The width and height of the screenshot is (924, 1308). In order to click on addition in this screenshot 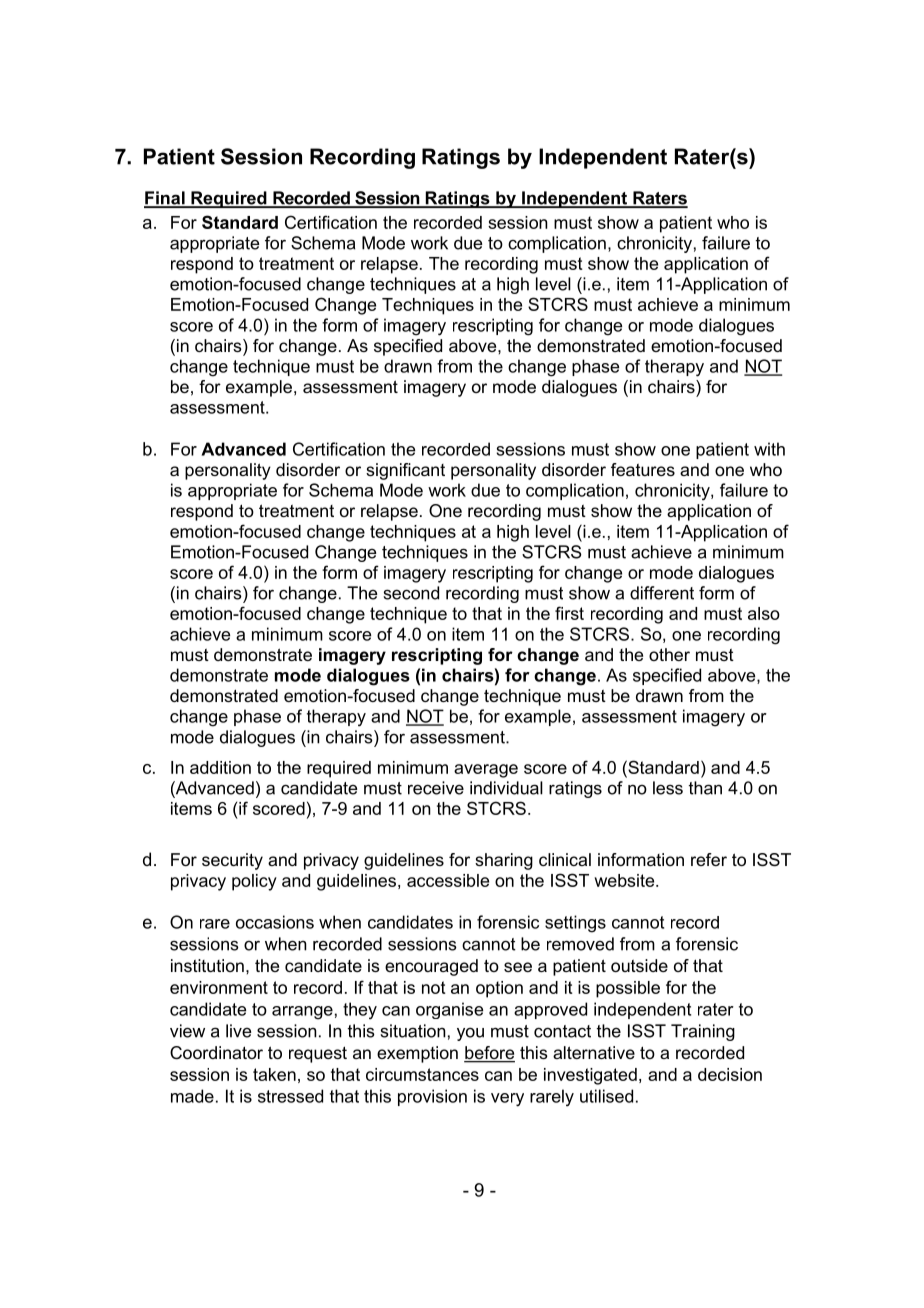, I will do `click(220, 767)`.
